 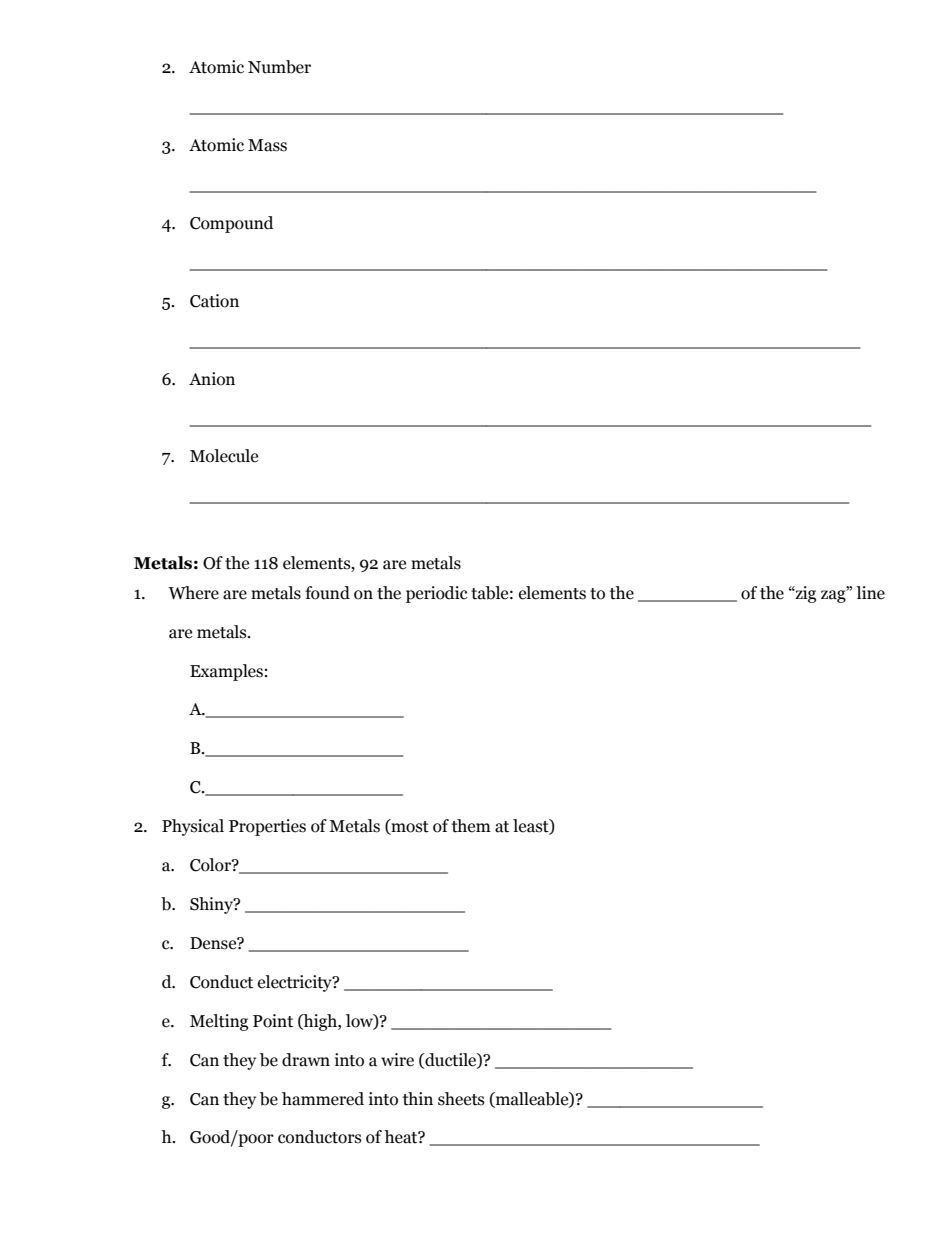 What do you see at coordinates (397, 1060) in the screenshot?
I see `wire` at bounding box center [397, 1060].
